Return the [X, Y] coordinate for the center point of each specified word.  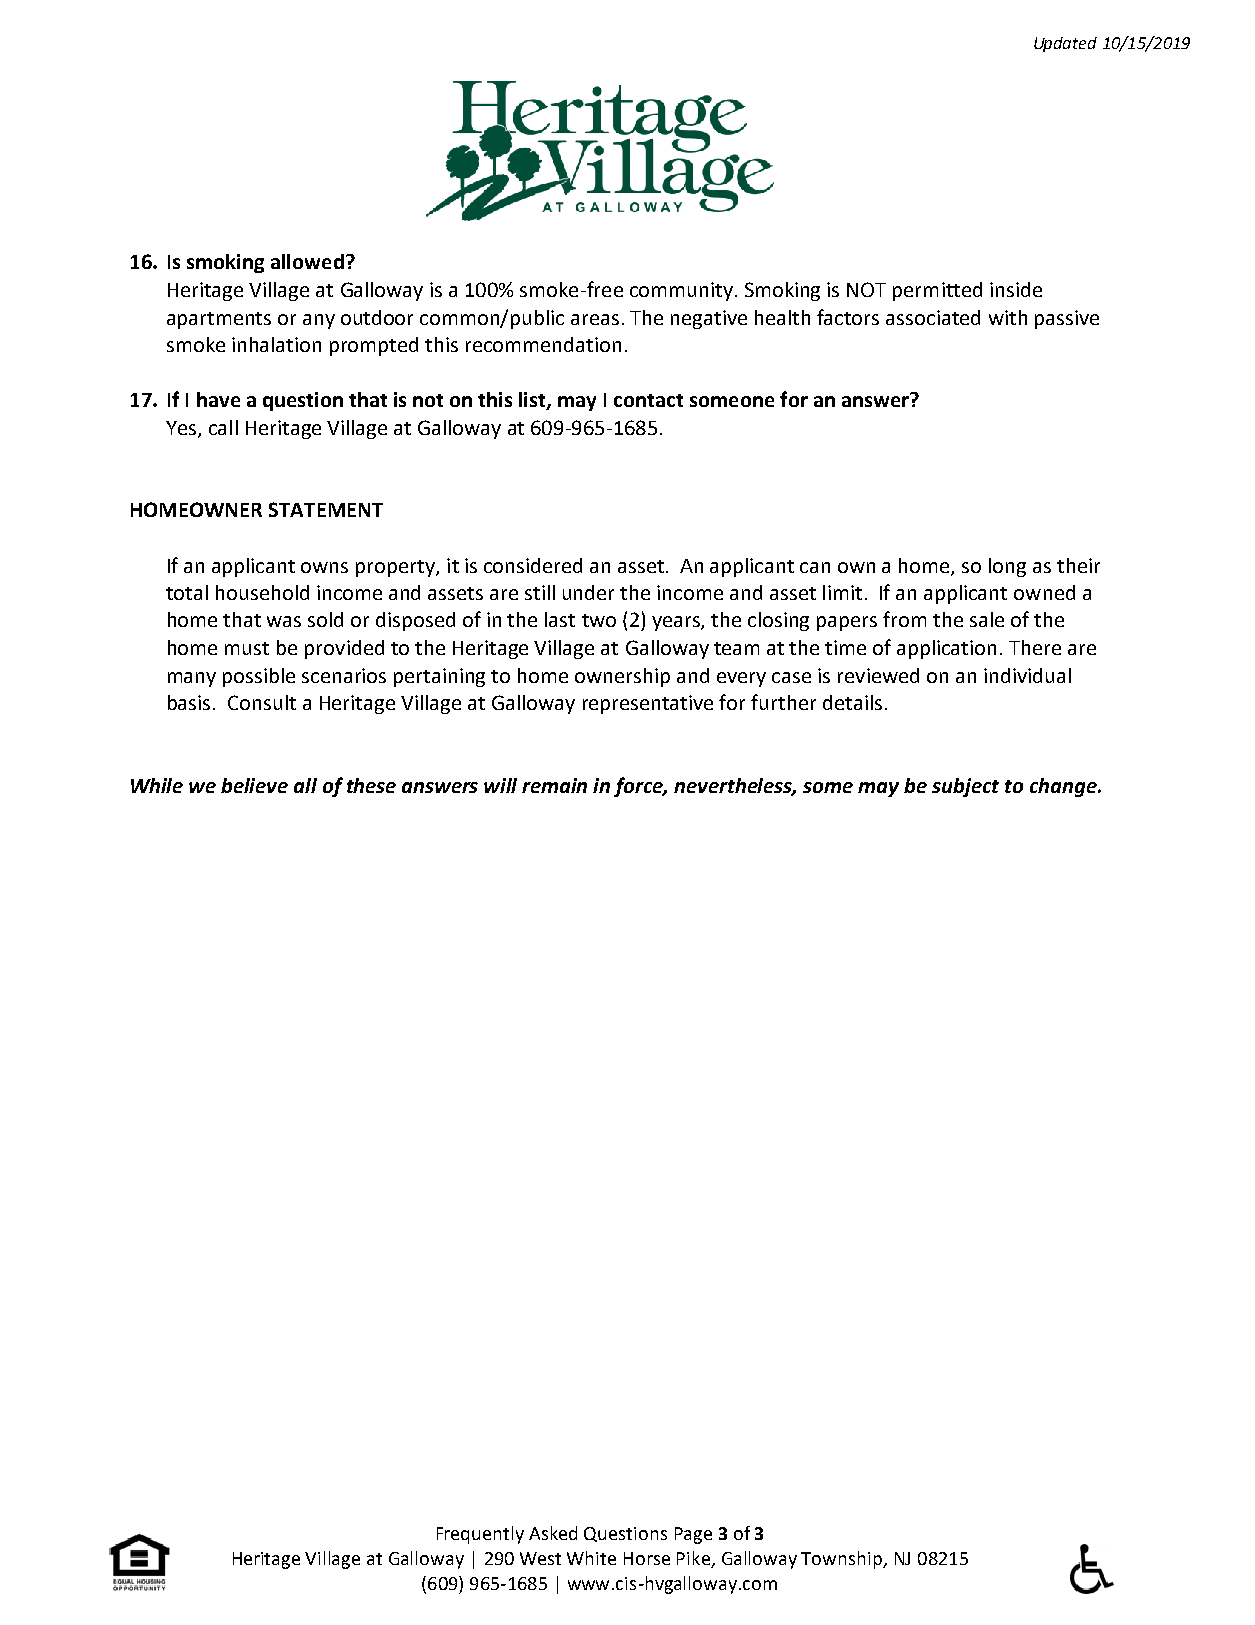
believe [254, 785]
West [540, 1558]
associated [933, 317]
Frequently [480, 1535]
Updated [1065, 44]
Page [693, 1535]
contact [648, 400]
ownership [622, 677]
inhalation [276, 344]
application [946, 649]
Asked [553, 1533]
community [681, 291]
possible [259, 677]
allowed [307, 261]
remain [554, 785]
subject [965, 787]
